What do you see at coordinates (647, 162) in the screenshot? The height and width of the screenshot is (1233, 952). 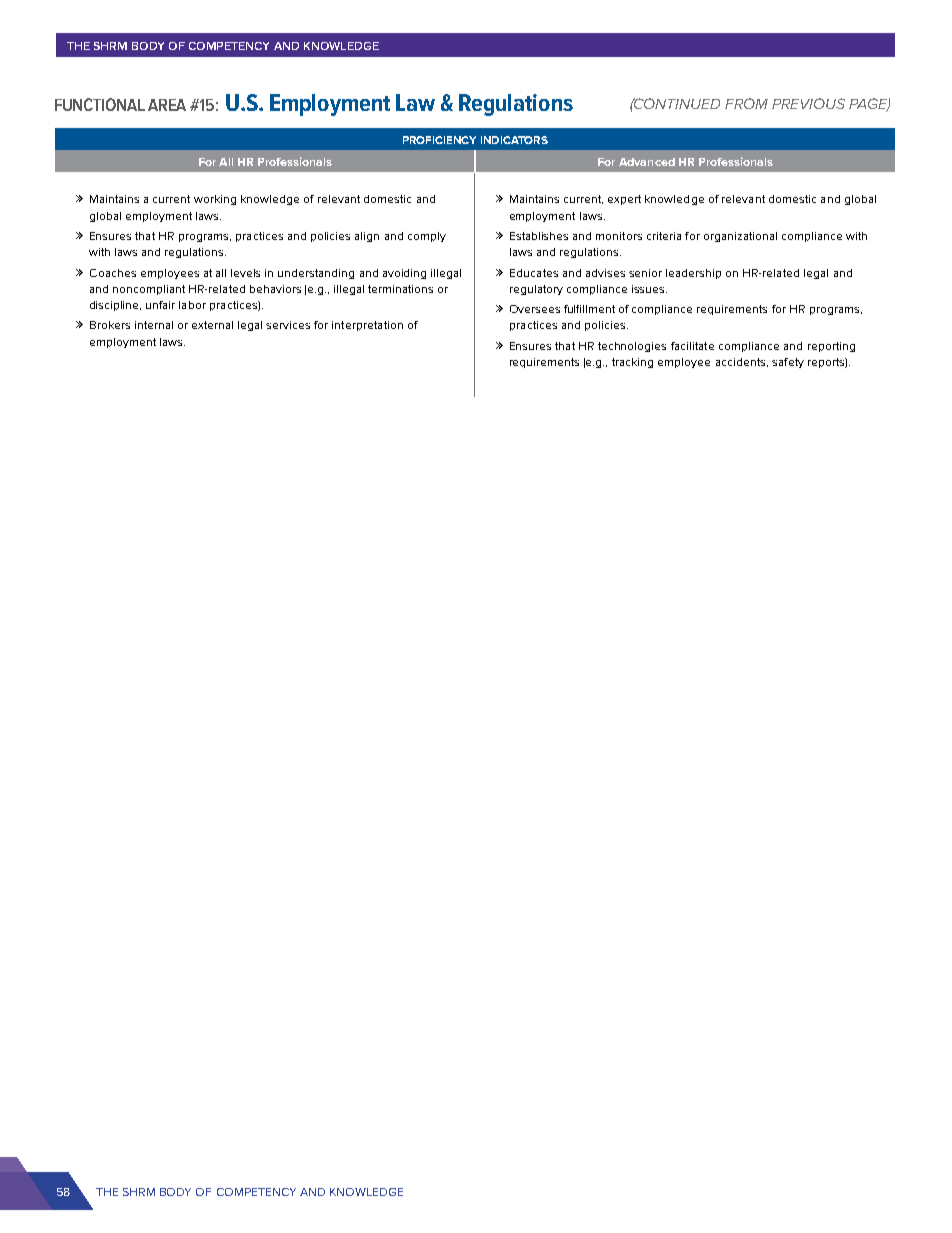 I see `Advanced` at bounding box center [647, 162].
